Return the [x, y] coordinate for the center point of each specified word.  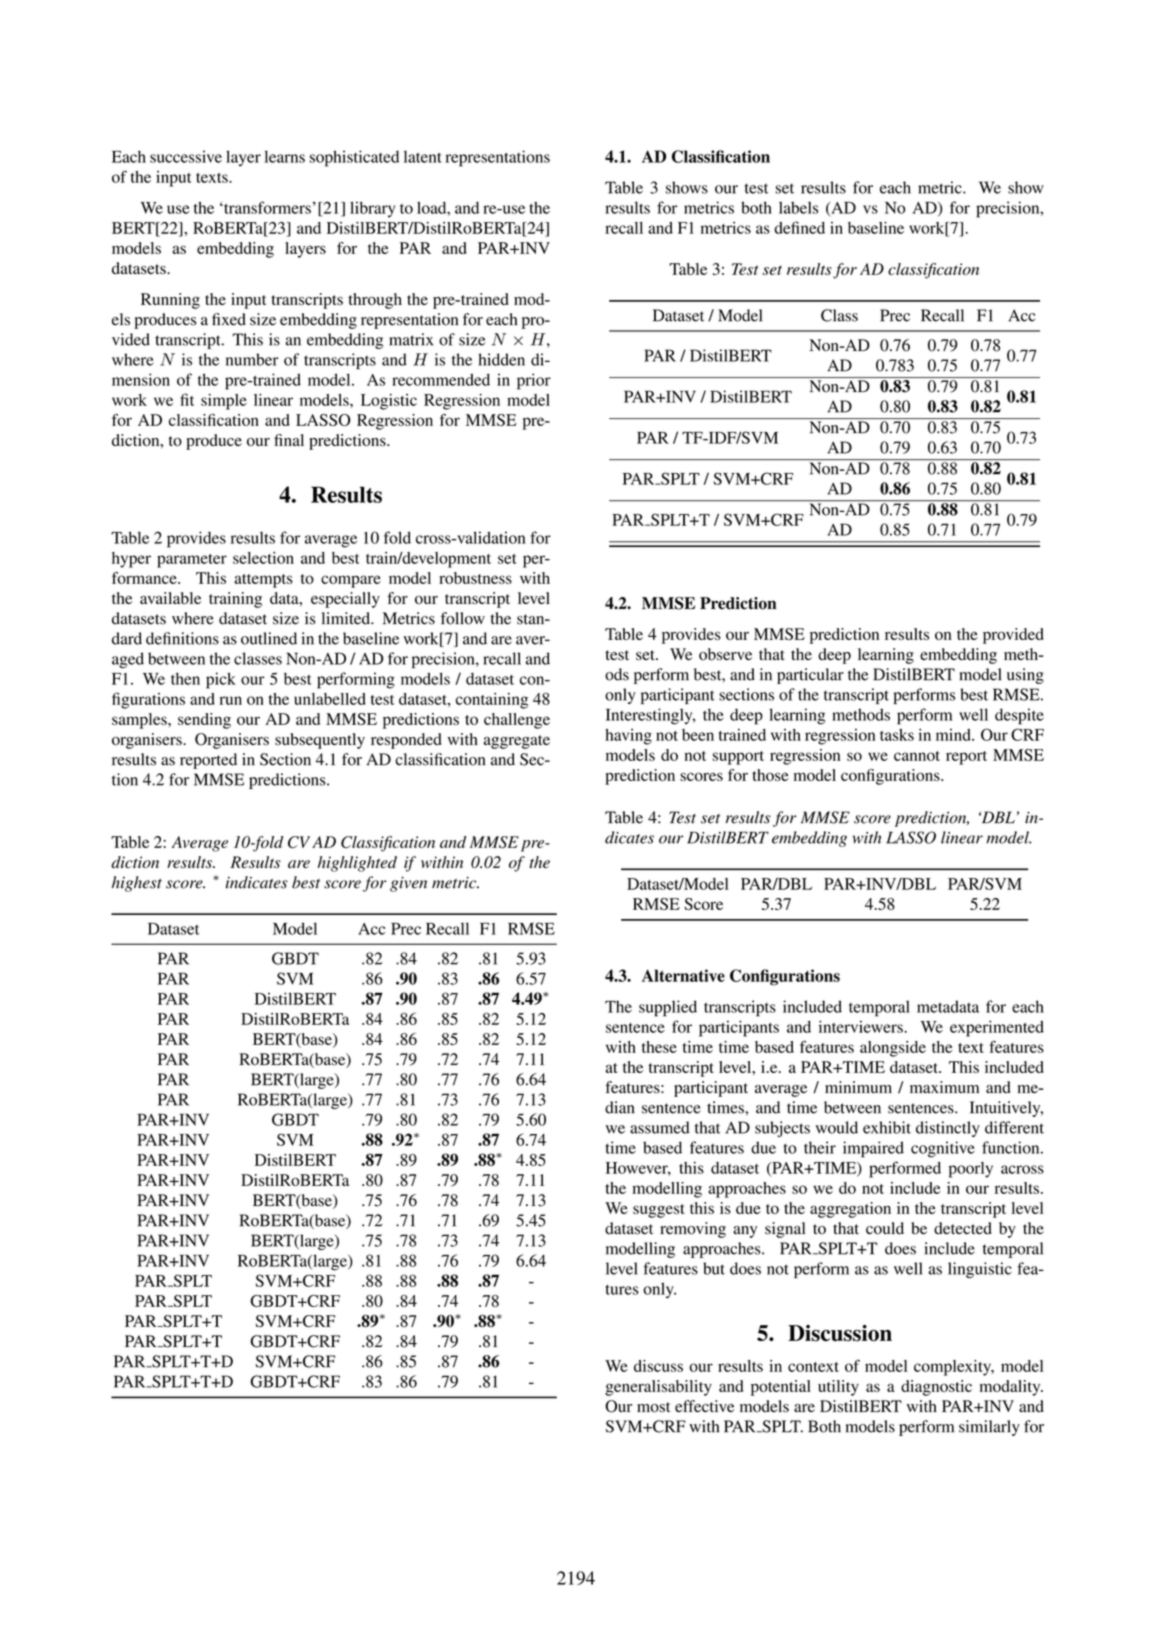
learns [284, 156]
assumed [660, 1127]
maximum [944, 1087]
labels [799, 207]
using [1025, 676]
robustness [475, 578]
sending [204, 721]
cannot [917, 756]
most [653, 1407]
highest [137, 884]
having [628, 737]
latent [423, 156]
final [289, 440]
